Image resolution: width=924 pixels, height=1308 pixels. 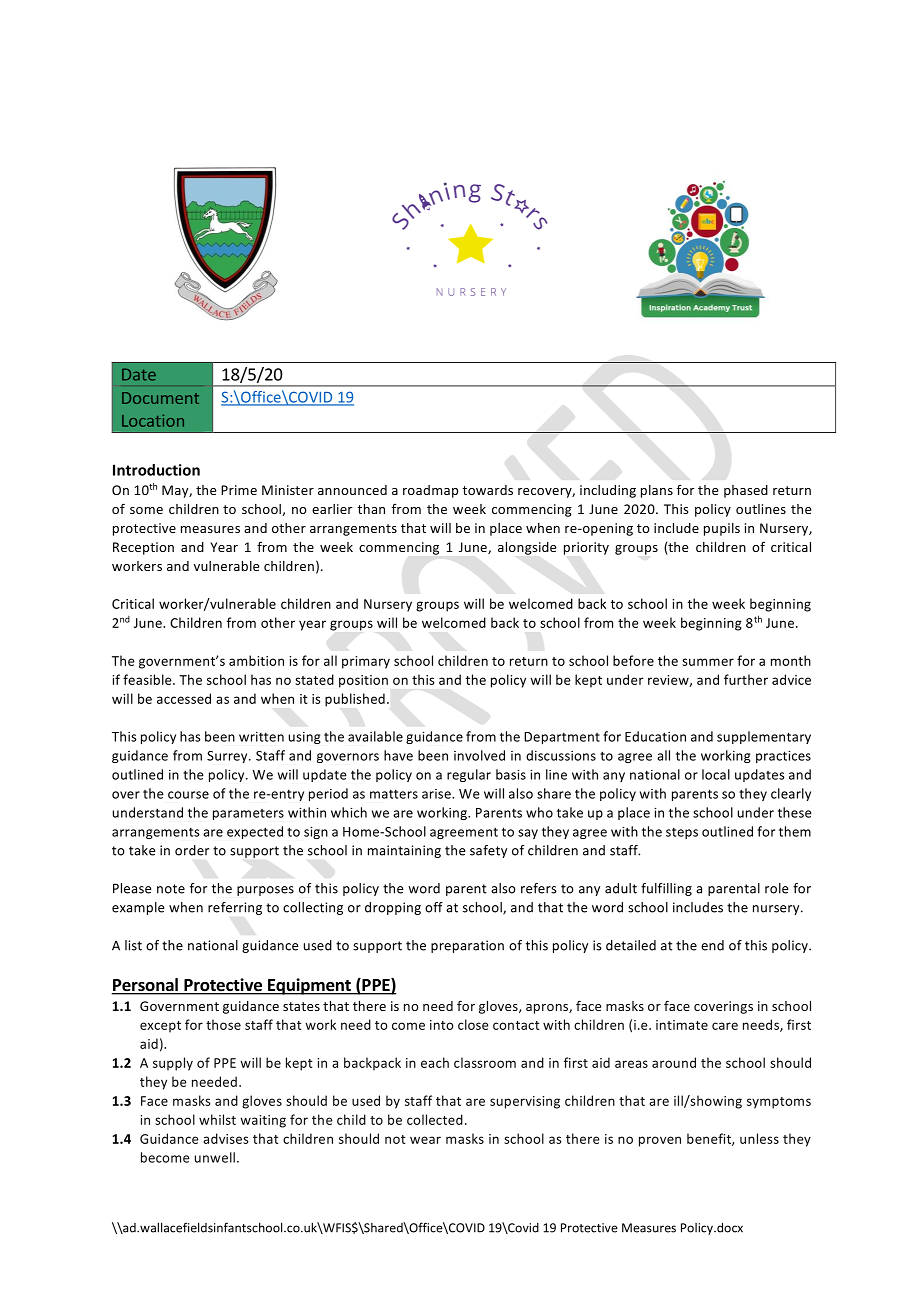 I want to click on local, so click(x=716, y=774).
